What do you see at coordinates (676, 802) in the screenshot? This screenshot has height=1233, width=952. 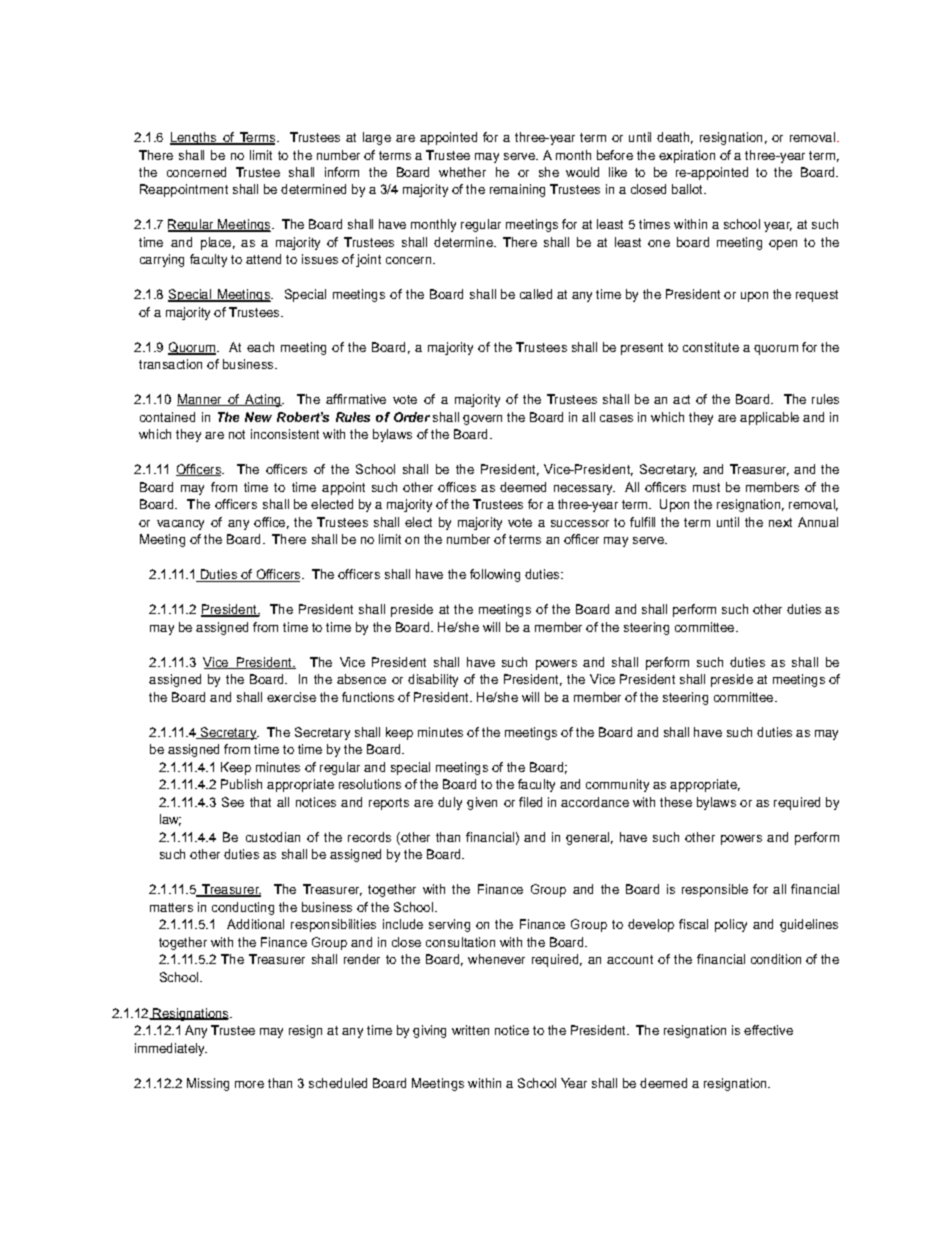 I see `these` at bounding box center [676, 802].
